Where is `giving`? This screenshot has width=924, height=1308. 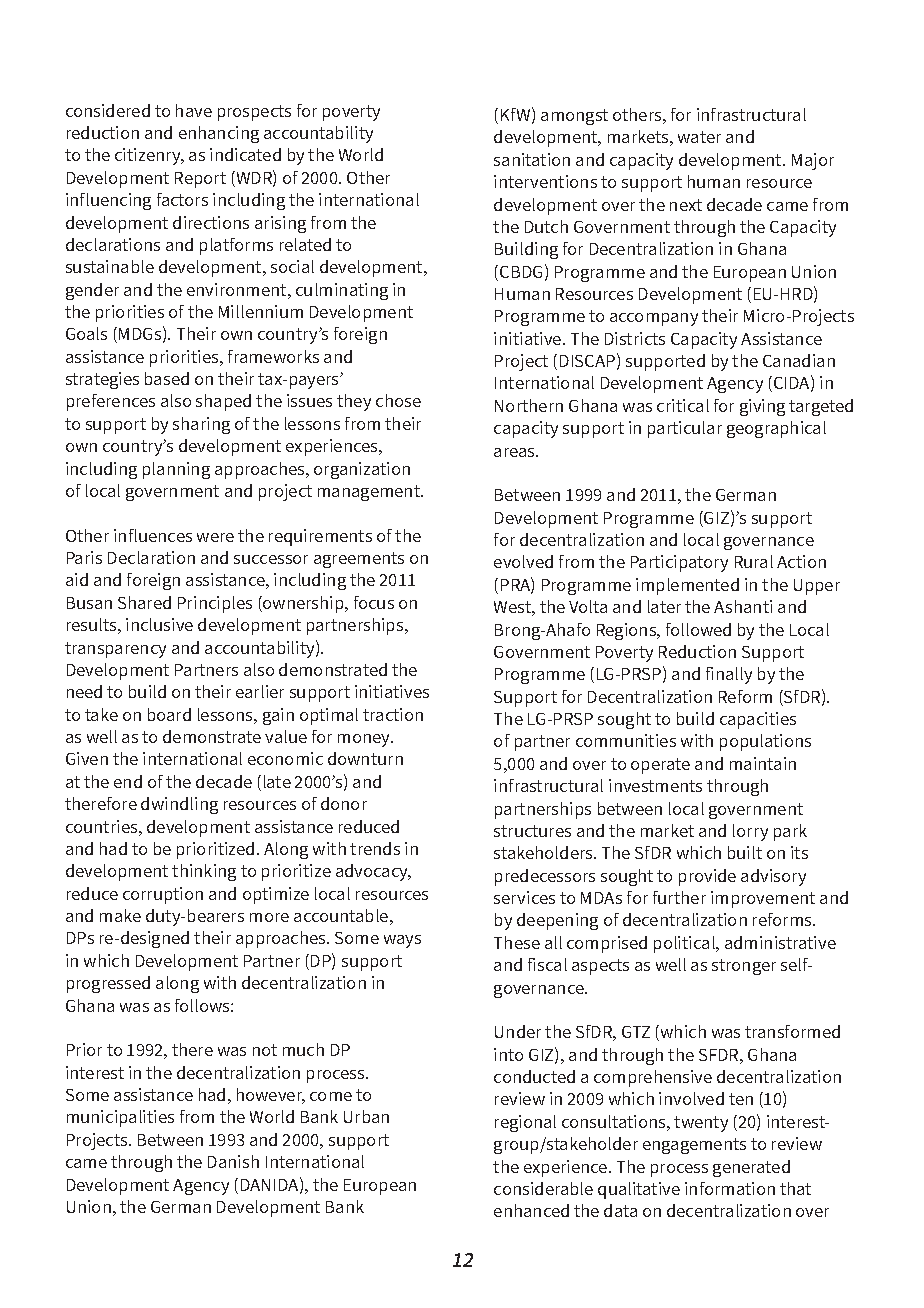 giving is located at coordinates (762, 407).
